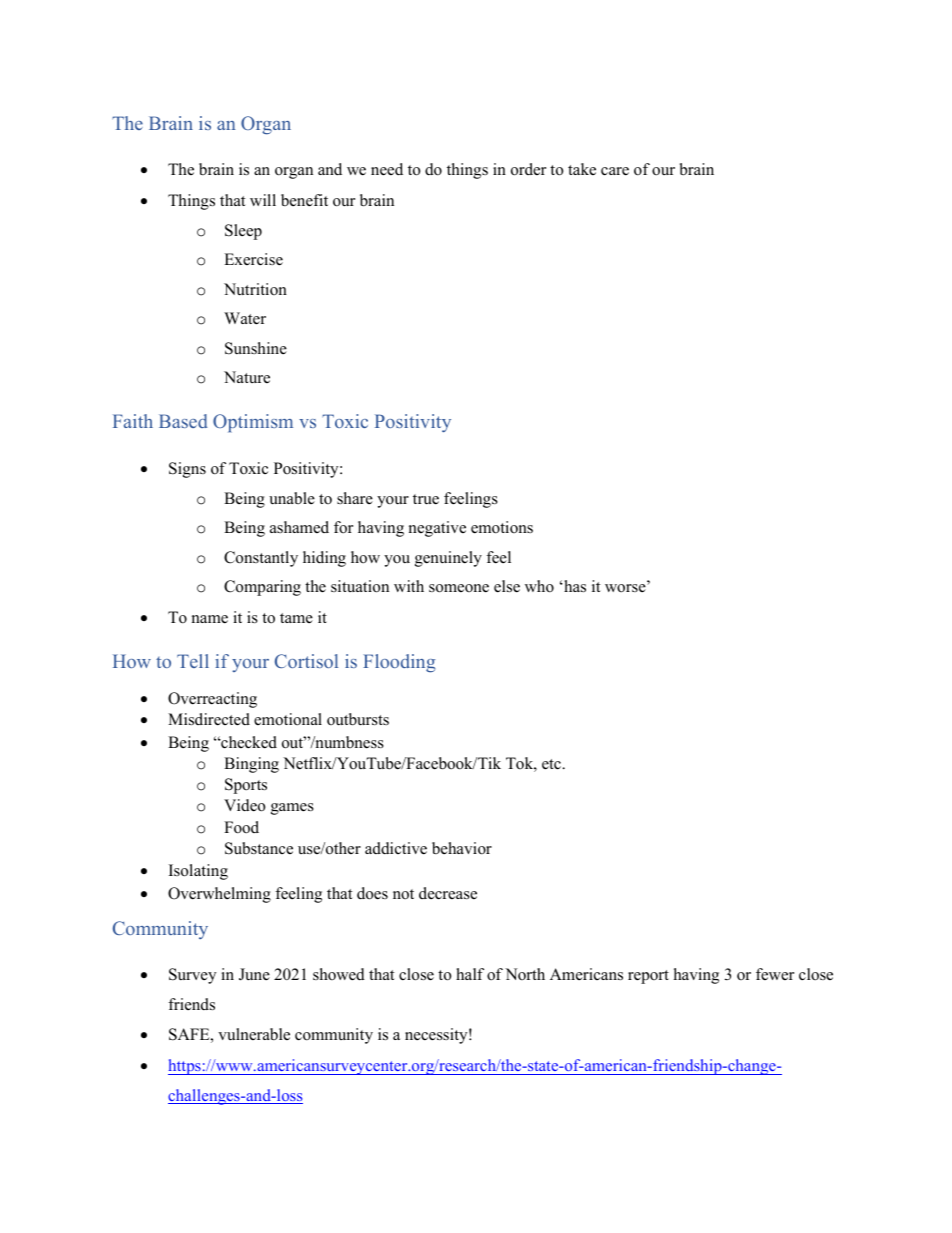  Describe the element at coordinates (254, 1034) in the page. I see `vulnerable` at that location.
